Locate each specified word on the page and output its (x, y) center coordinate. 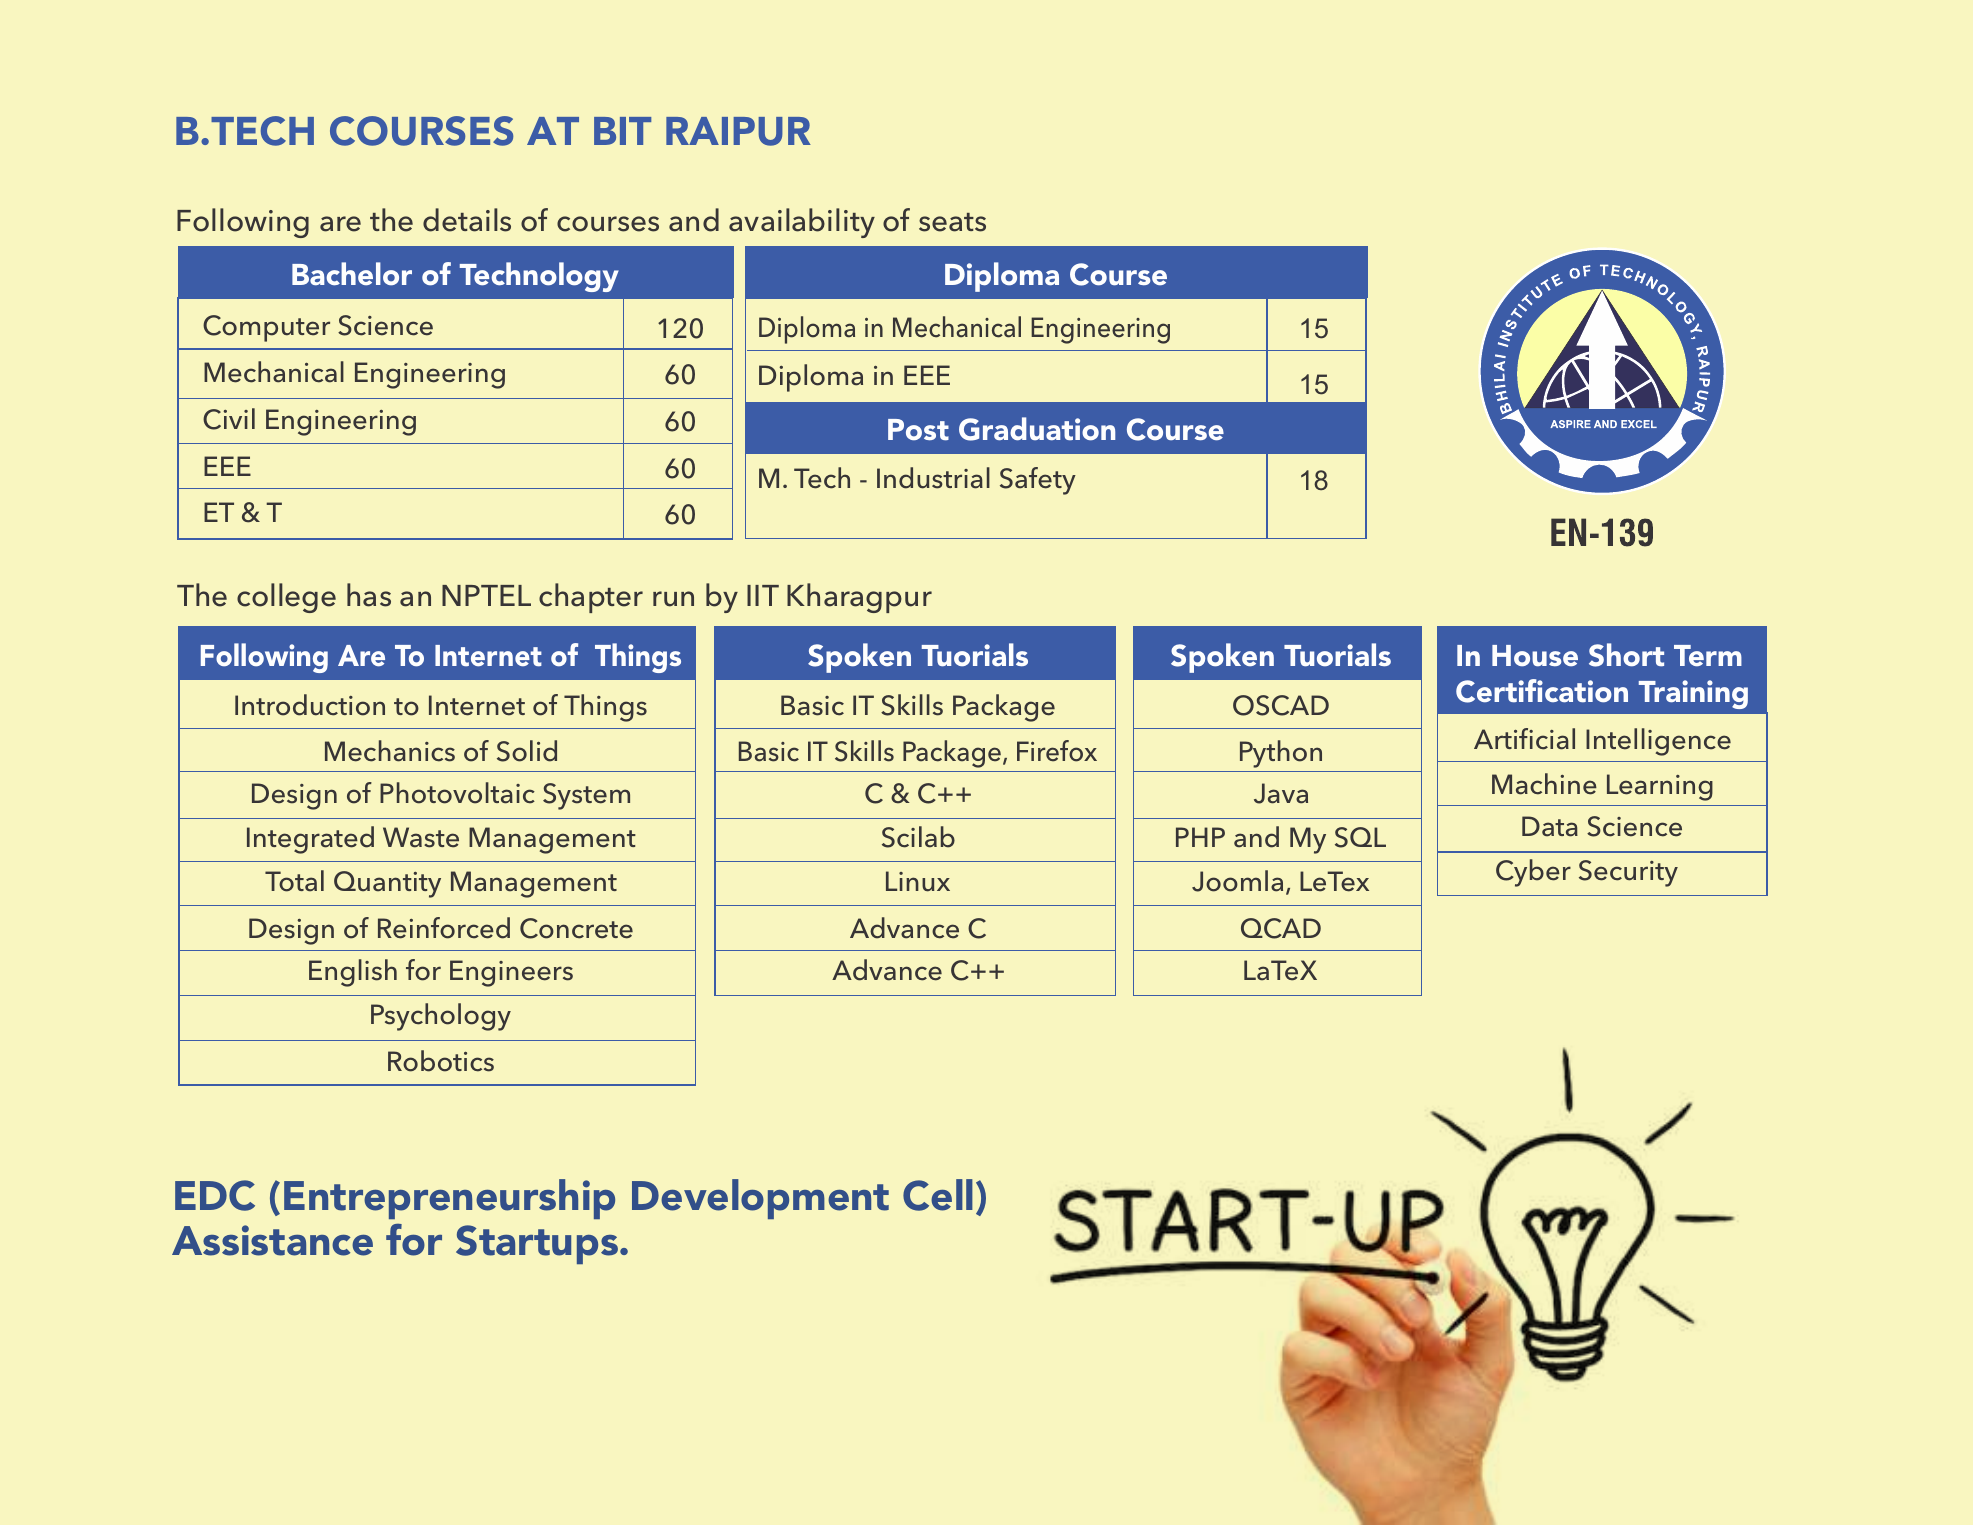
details (467, 220)
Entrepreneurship (449, 1199)
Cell (938, 1195)
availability (802, 223)
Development (760, 1199)
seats (952, 222)
